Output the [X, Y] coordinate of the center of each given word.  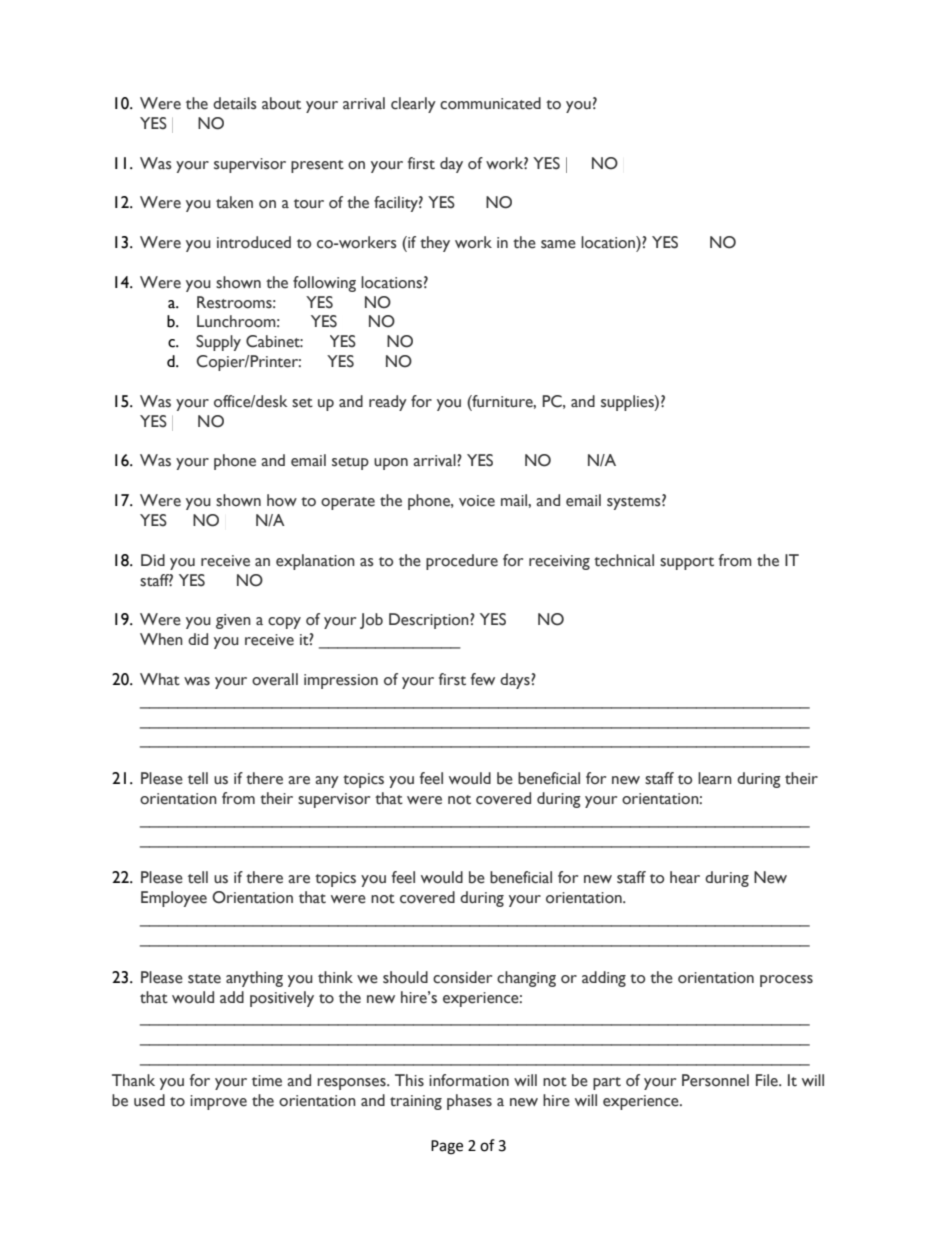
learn [715, 778]
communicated [490, 103]
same [558, 244]
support [687, 563]
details [235, 103]
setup [350, 463]
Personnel [715, 1080]
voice [477, 501]
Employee [174, 899]
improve [218, 1102]
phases [469, 1102]
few [483, 679]
